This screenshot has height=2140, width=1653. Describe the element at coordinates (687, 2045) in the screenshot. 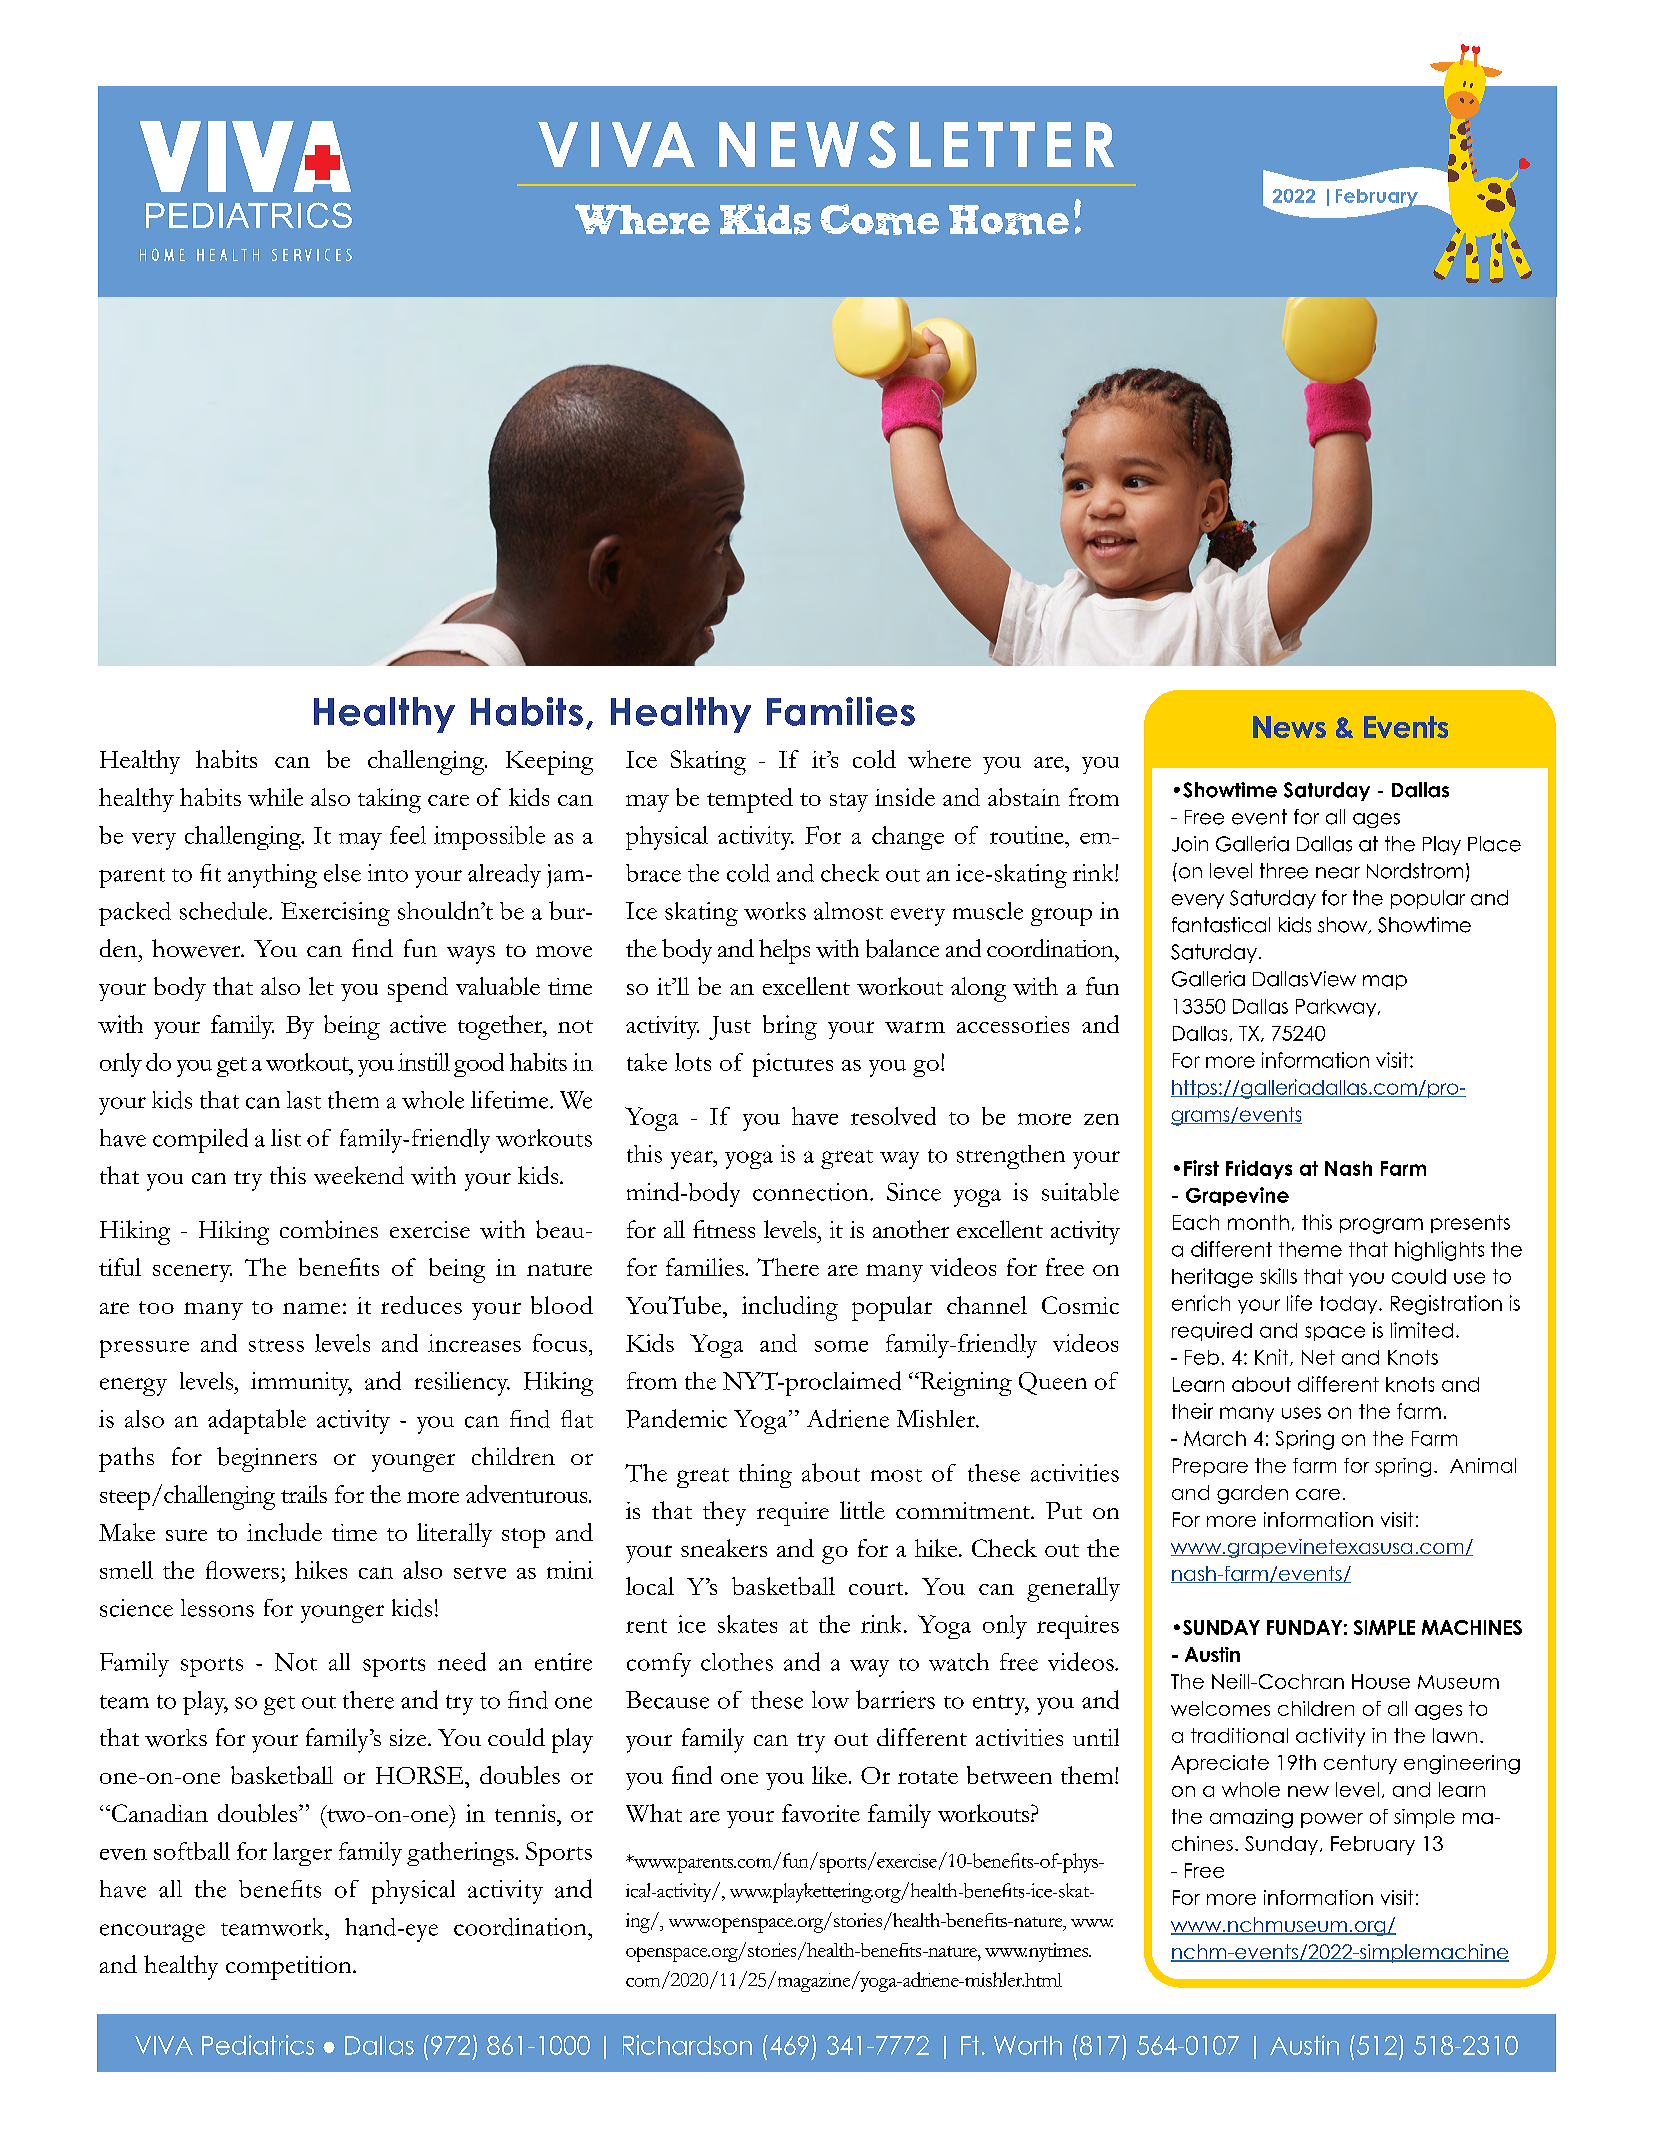

I see `Richardson` at that location.
